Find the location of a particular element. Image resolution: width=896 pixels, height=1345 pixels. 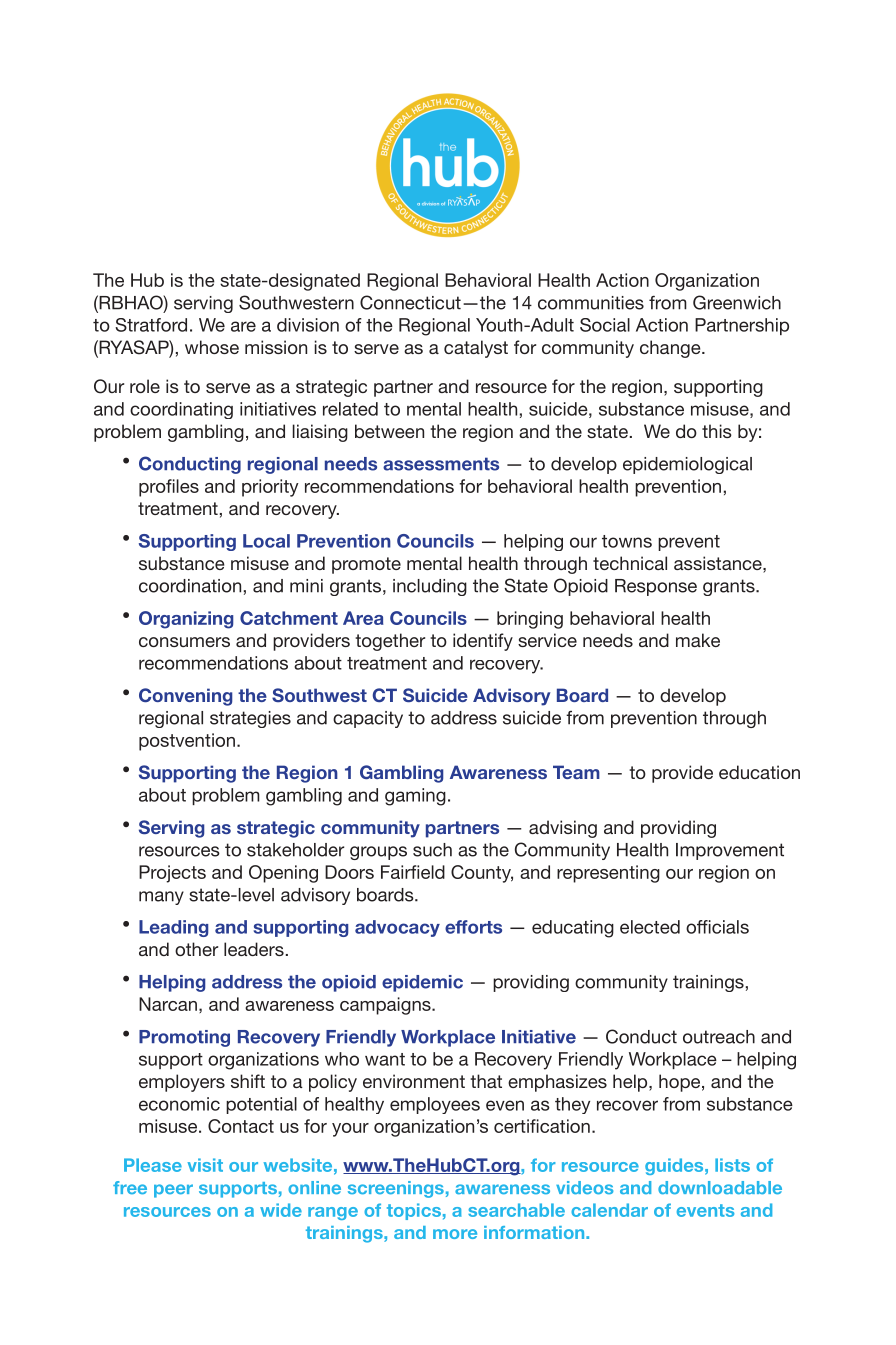

epidemic is located at coordinates (422, 983).
